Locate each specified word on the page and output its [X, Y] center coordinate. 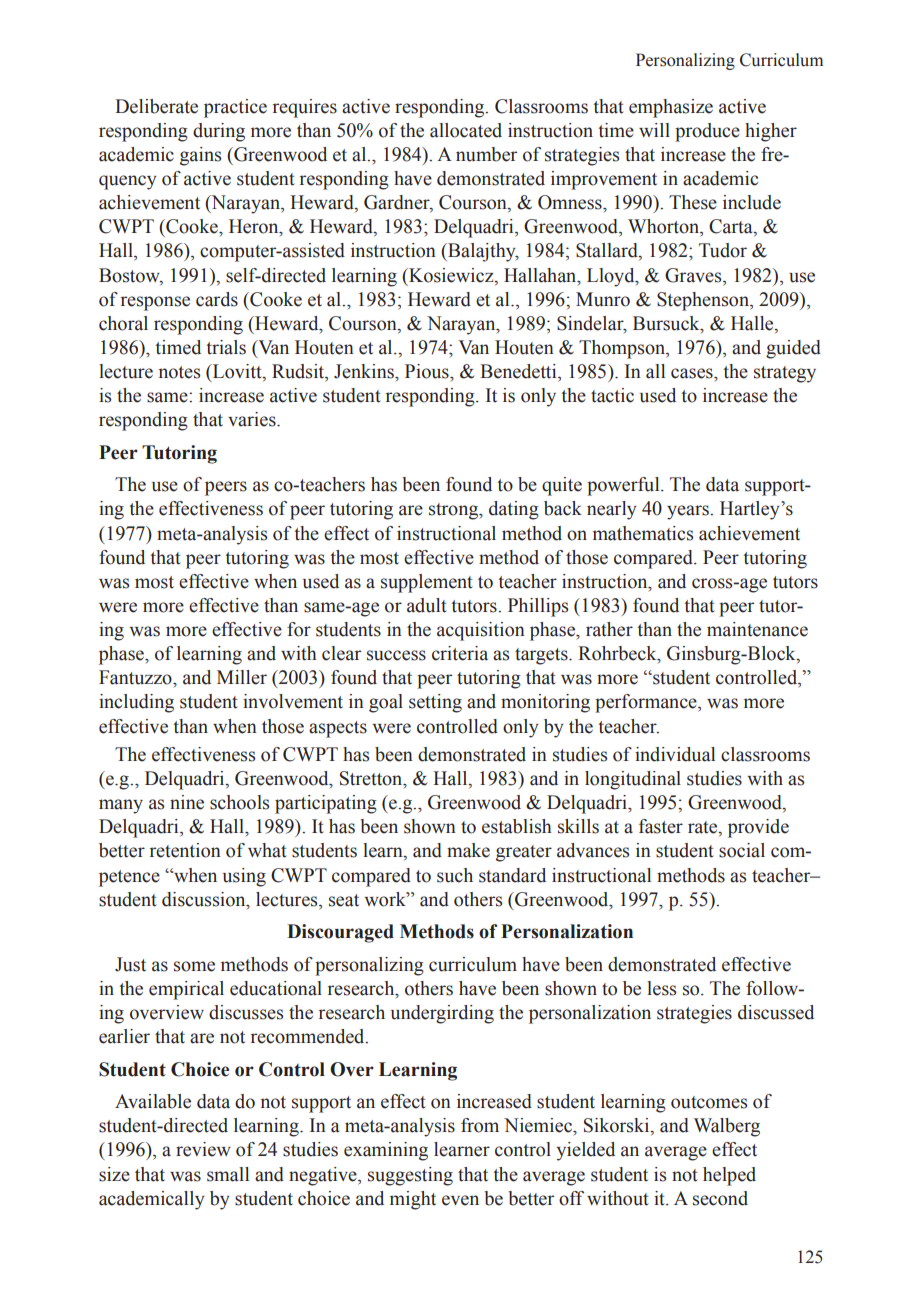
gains [200, 156]
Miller [242, 677]
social [742, 850]
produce [707, 132]
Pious [428, 371]
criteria [460, 653]
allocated [466, 130]
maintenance [757, 629]
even [460, 1200]
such [455, 875]
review [203, 1149]
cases [693, 373]
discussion [205, 899]
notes [179, 372]
